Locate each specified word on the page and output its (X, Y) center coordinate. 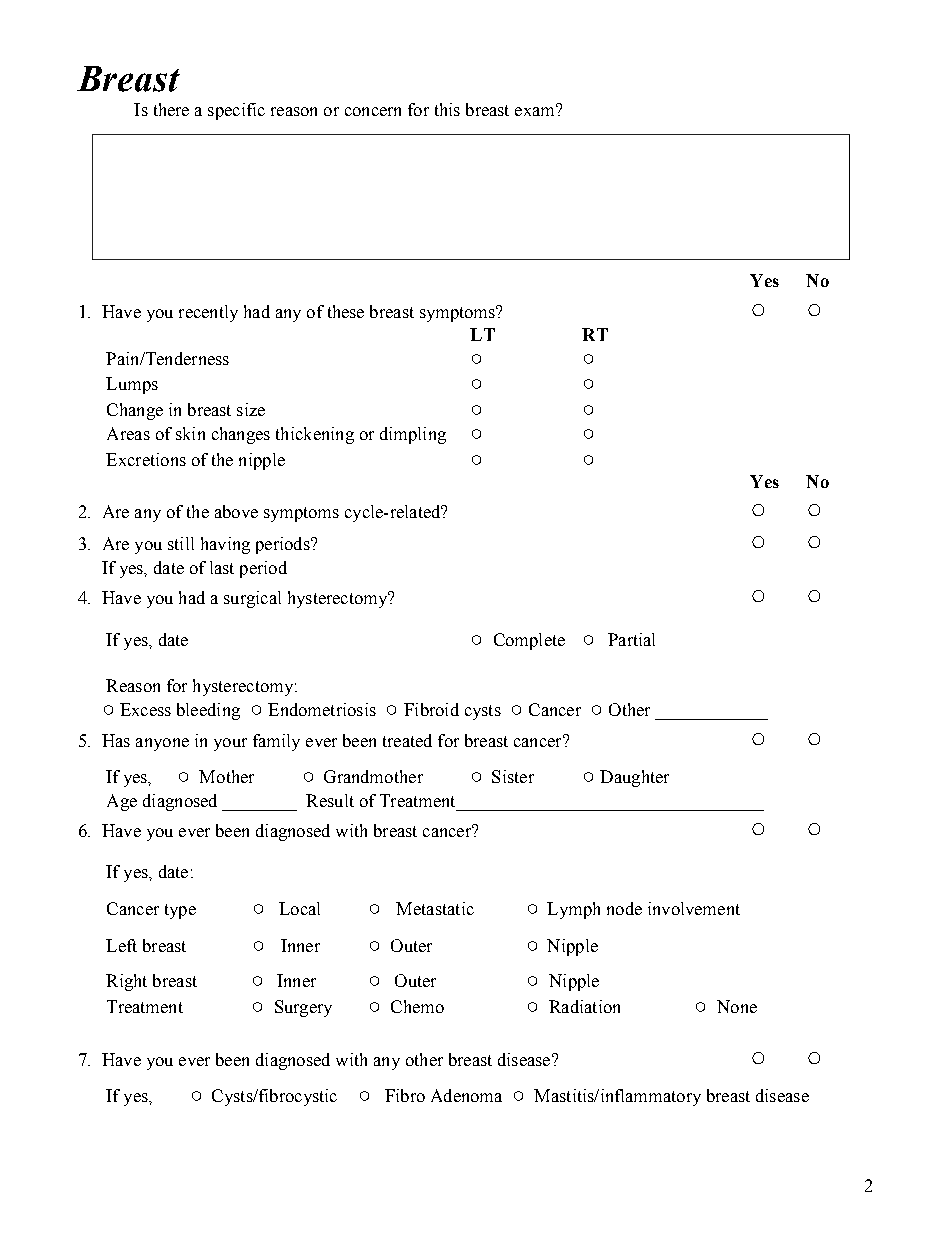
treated (407, 740)
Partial (631, 639)
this (447, 109)
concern (373, 111)
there (171, 109)
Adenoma (466, 1095)
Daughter (634, 778)
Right (126, 982)
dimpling (413, 435)
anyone (162, 744)
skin (190, 433)
